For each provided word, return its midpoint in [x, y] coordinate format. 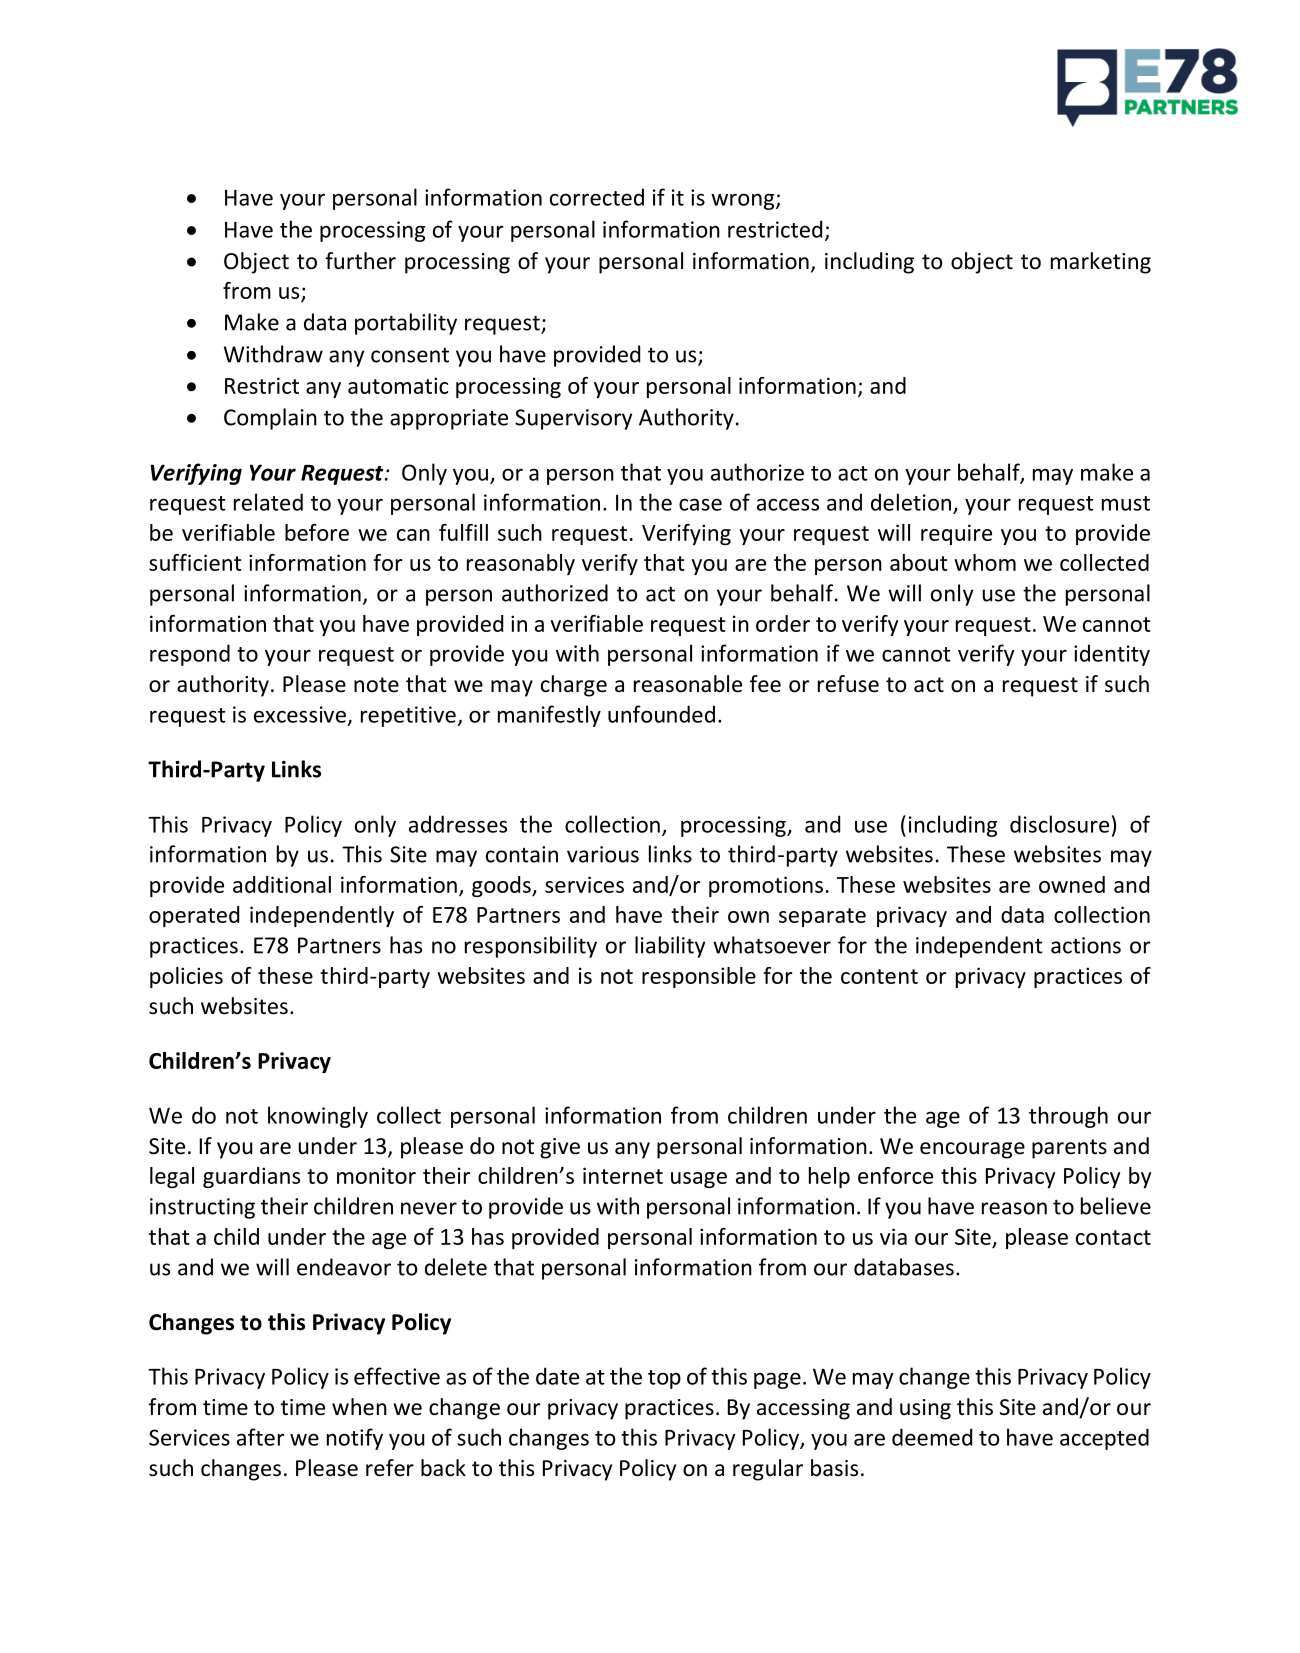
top [664, 1379]
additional [282, 884]
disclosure [1059, 824]
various [603, 854]
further [360, 261]
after [260, 1437]
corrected [597, 197]
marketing [1101, 263]
